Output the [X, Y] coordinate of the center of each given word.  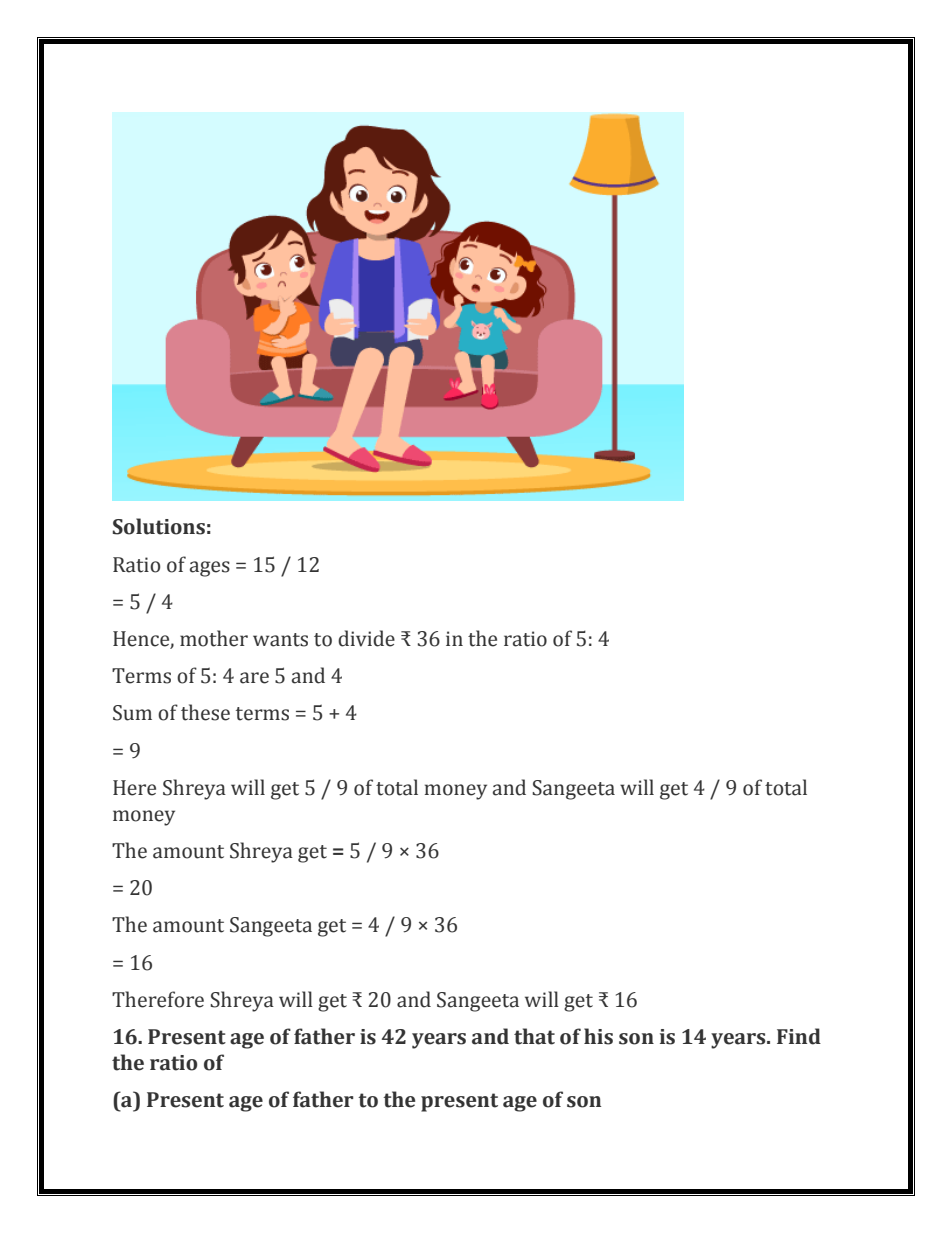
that [534, 1036]
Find [799, 1036]
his [598, 1036]
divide [366, 638]
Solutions [159, 526]
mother [214, 638]
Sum [132, 713]
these [205, 712]
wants [280, 640]
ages [210, 569]
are [254, 678]
